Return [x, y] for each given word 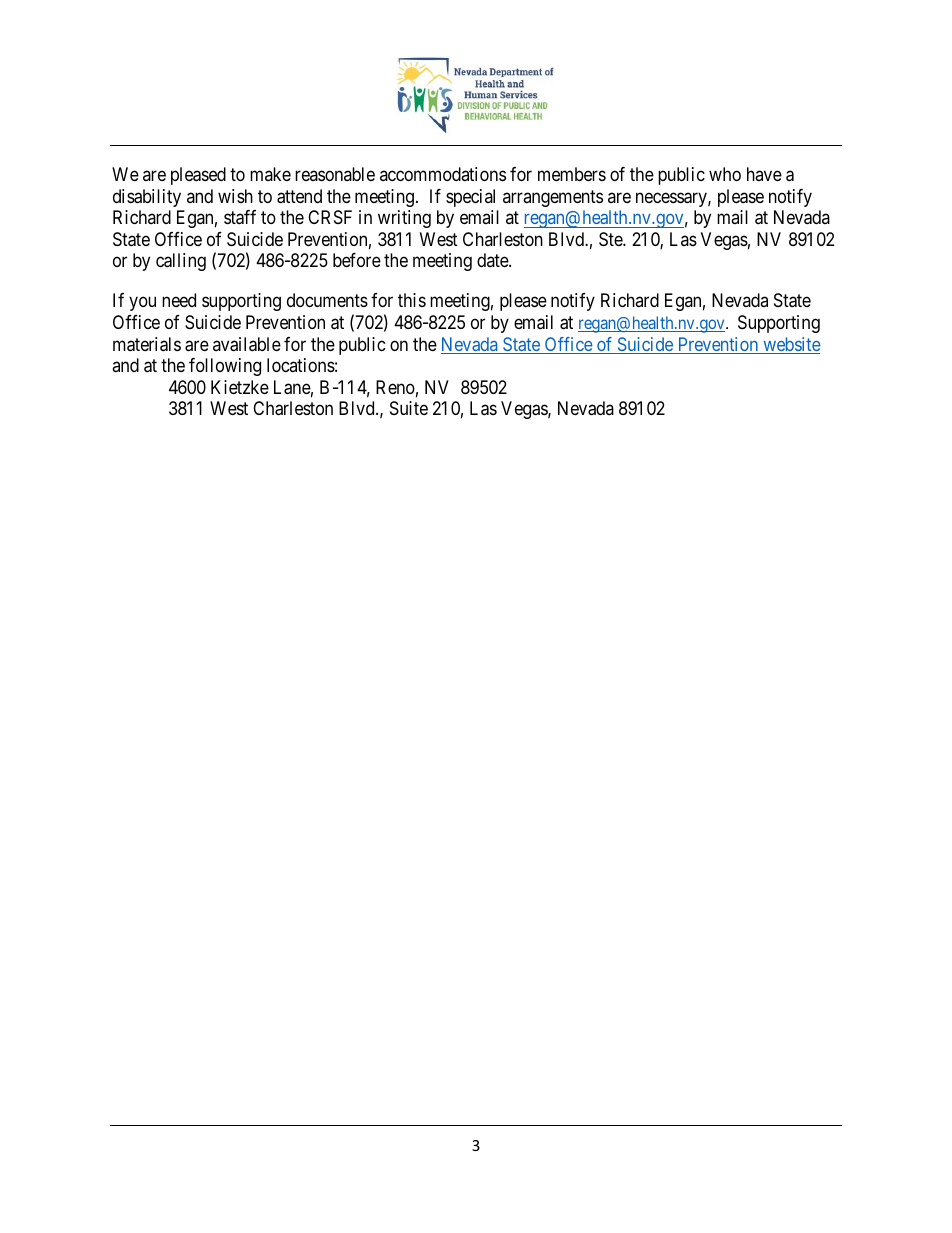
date [493, 260]
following [225, 367]
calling [181, 262]
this [412, 300]
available [247, 344]
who [725, 174]
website [791, 345]
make [270, 174]
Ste [611, 239]
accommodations [443, 174]
